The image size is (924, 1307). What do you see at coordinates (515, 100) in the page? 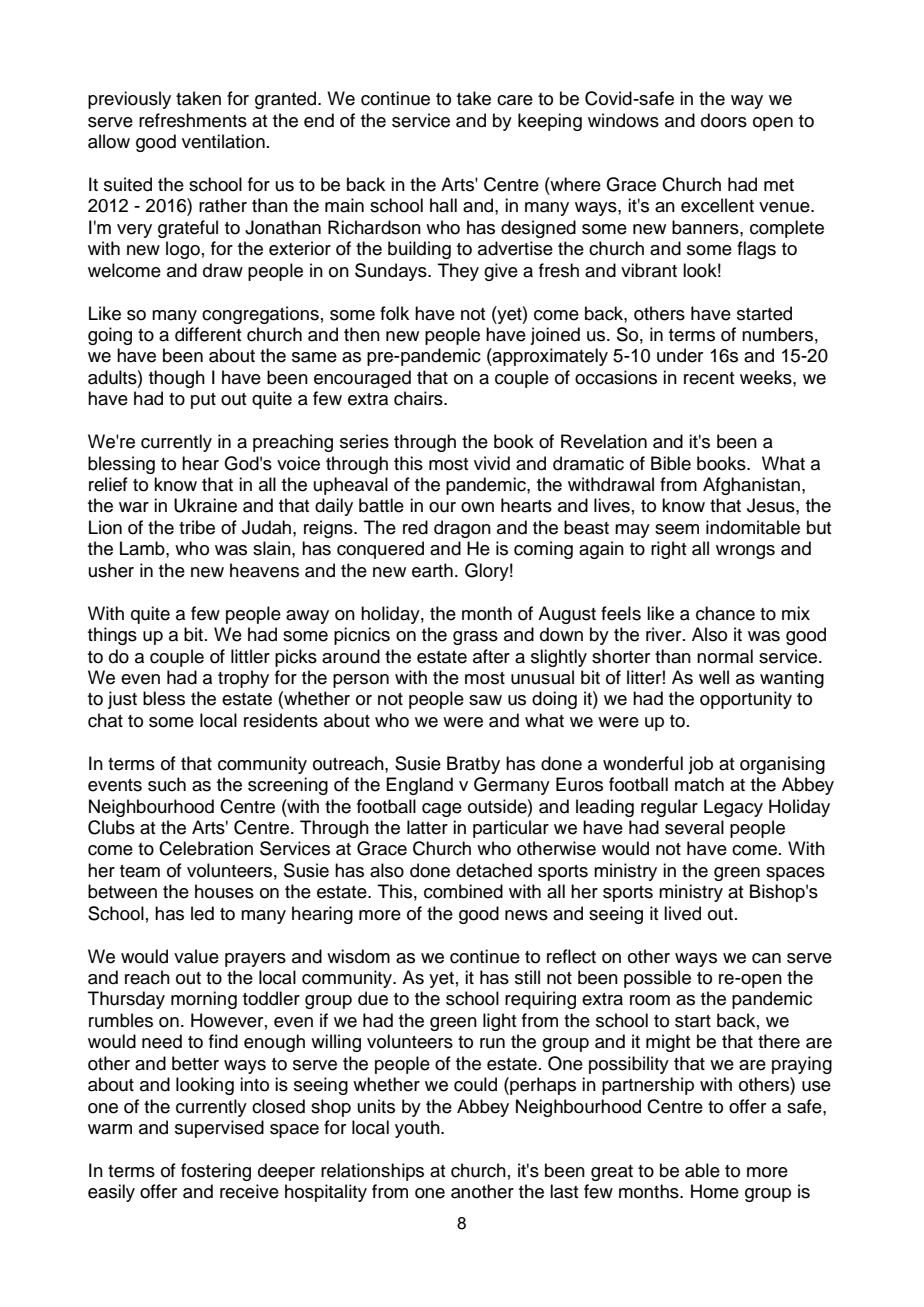
I see `care` at bounding box center [515, 100].
